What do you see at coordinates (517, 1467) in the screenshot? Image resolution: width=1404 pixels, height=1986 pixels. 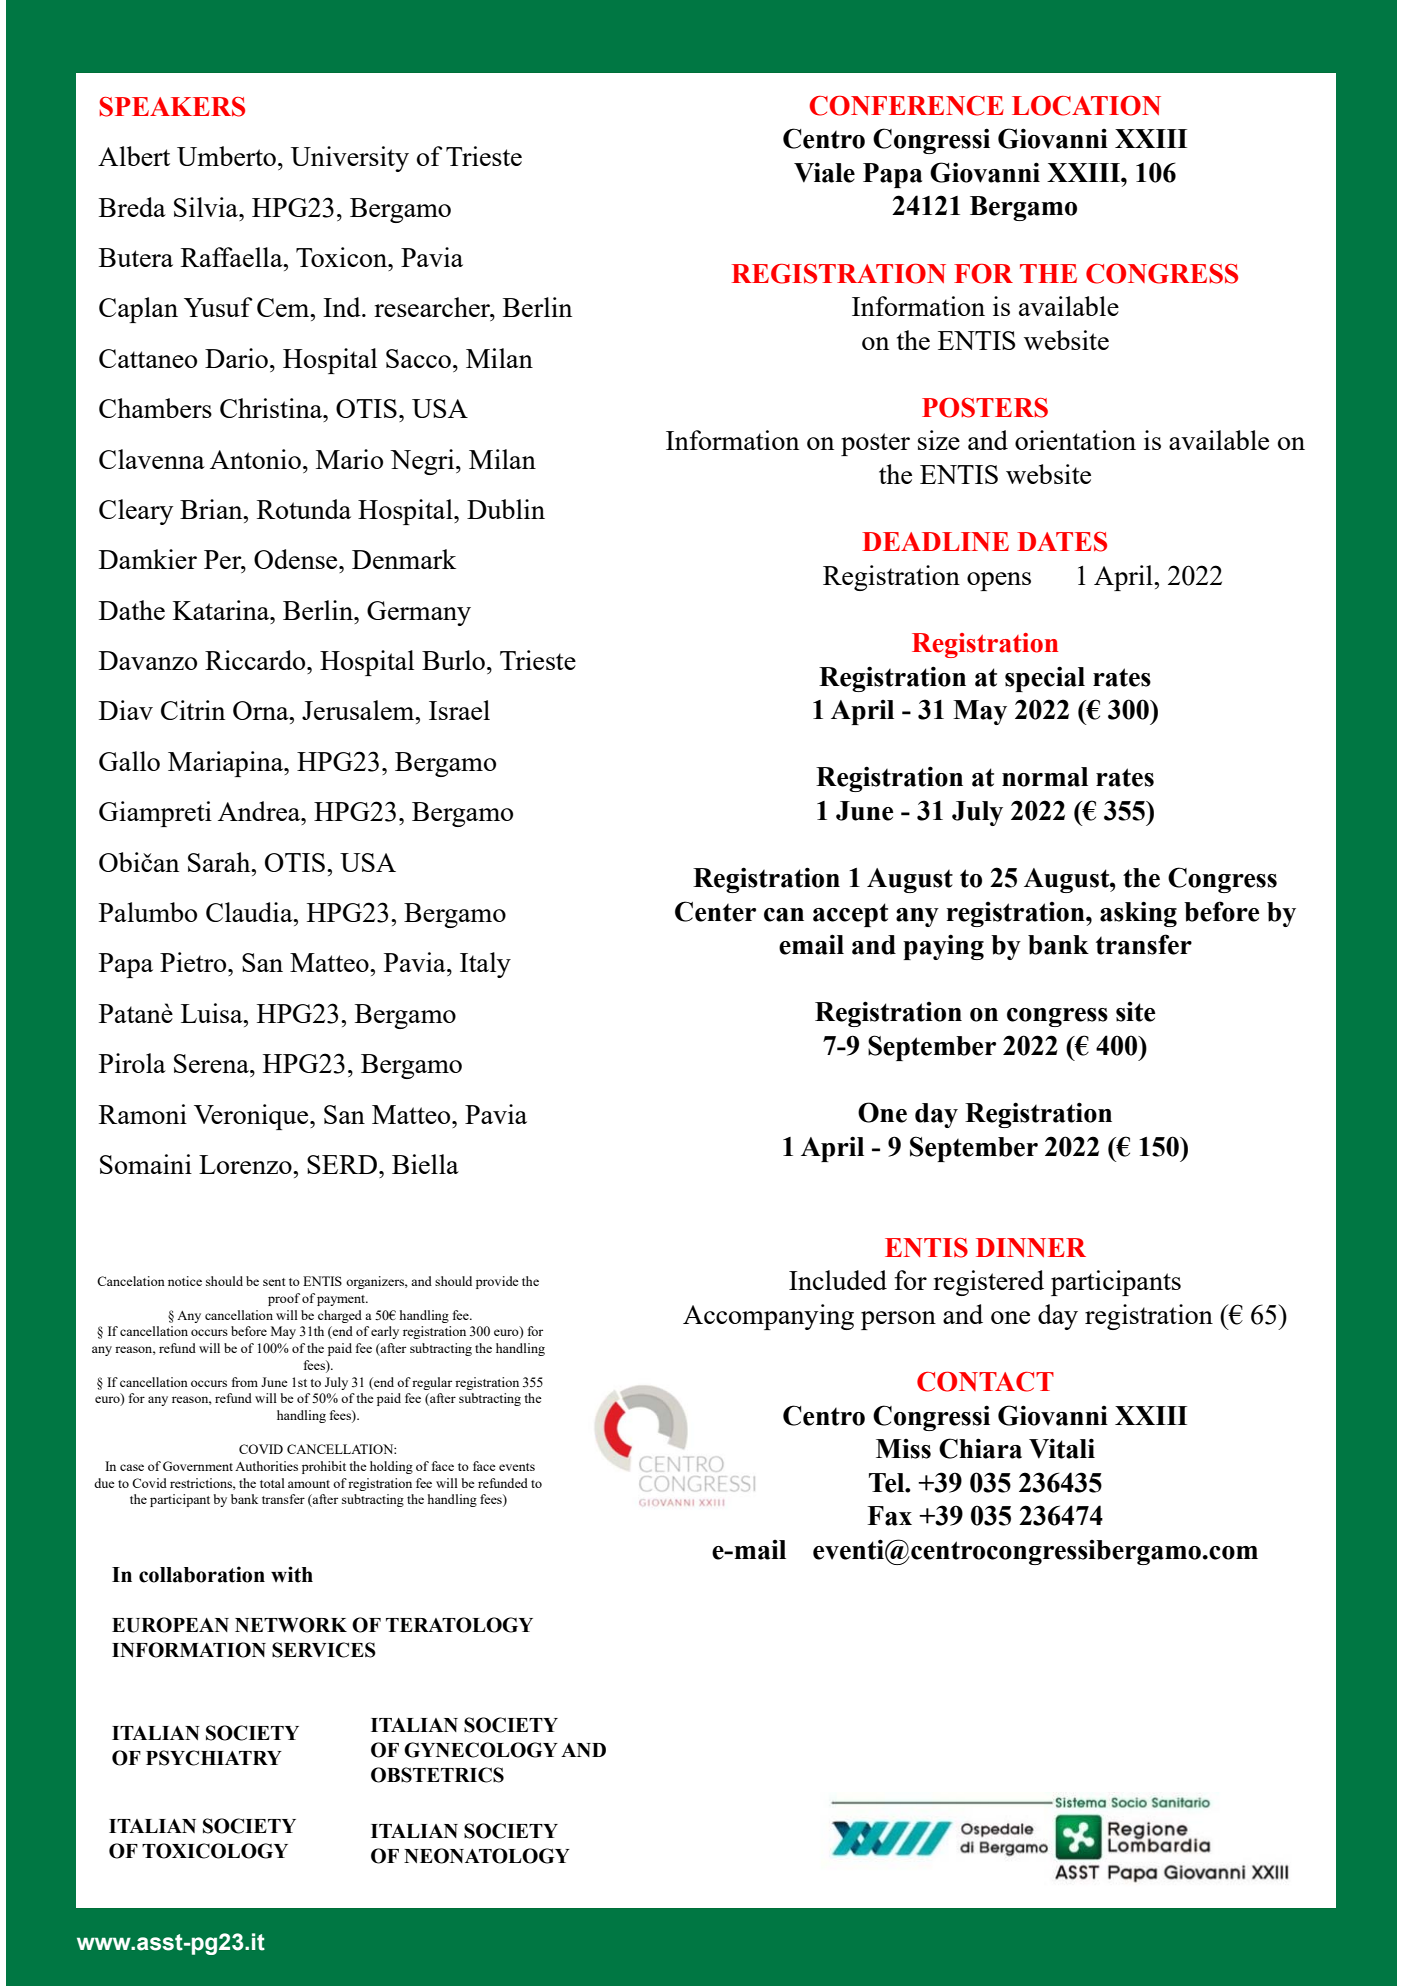 I see `events` at bounding box center [517, 1467].
